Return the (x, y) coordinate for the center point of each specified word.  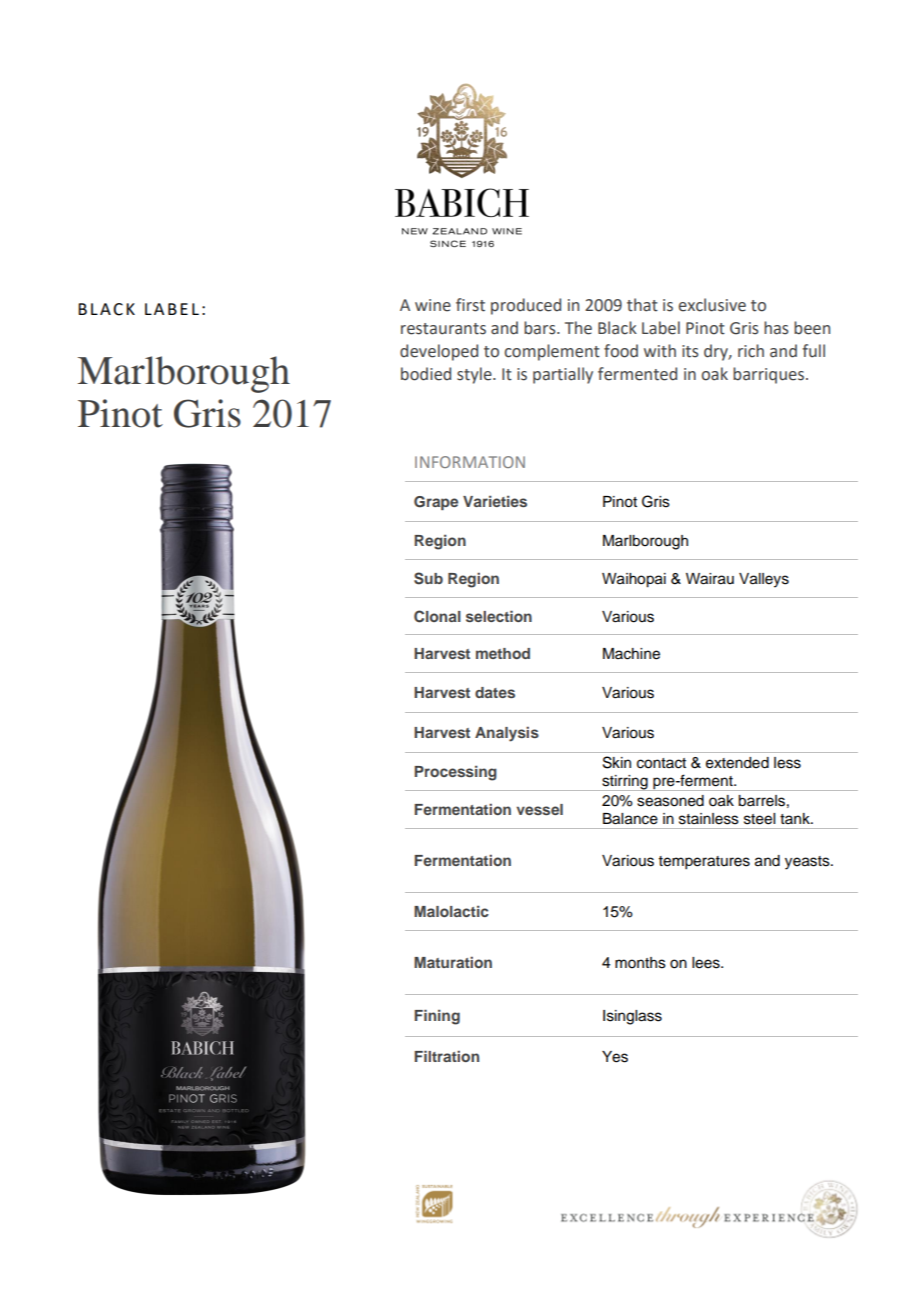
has (776, 328)
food (621, 351)
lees (707, 963)
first (470, 305)
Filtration (447, 1056)
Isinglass (632, 1017)
